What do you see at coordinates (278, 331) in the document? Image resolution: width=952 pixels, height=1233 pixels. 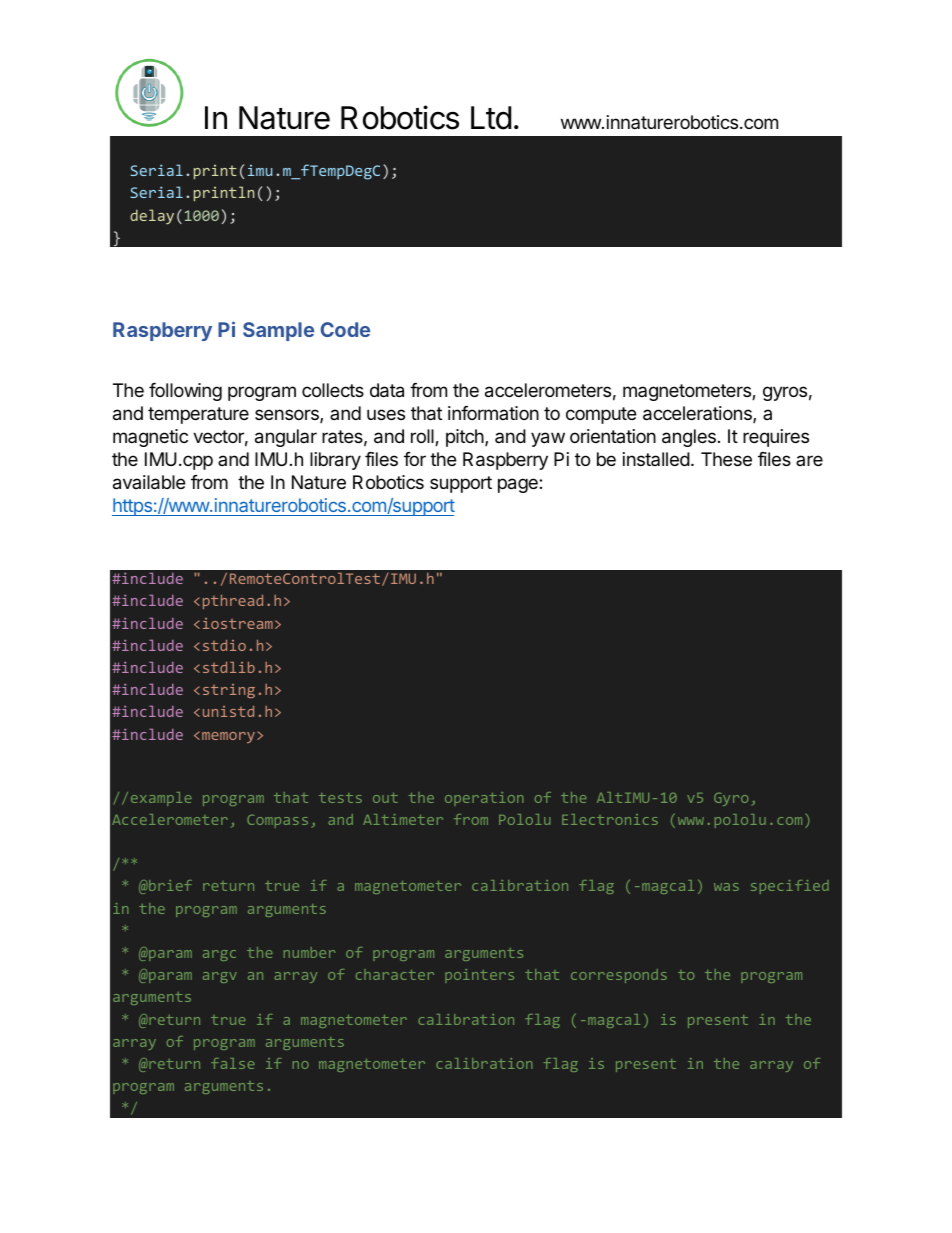 I see `Sample` at bounding box center [278, 331].
